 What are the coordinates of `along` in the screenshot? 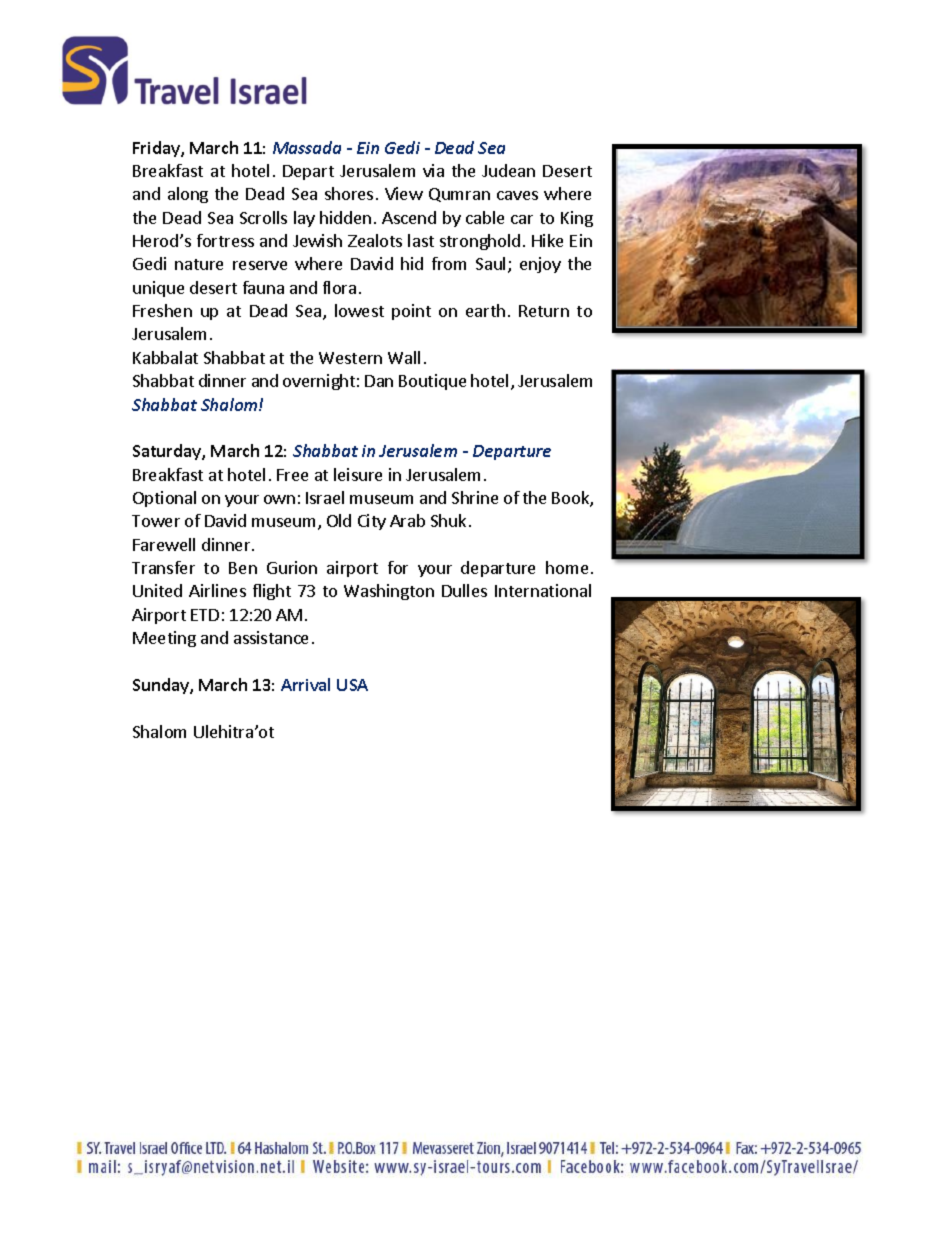 It's located at (188, 195).
